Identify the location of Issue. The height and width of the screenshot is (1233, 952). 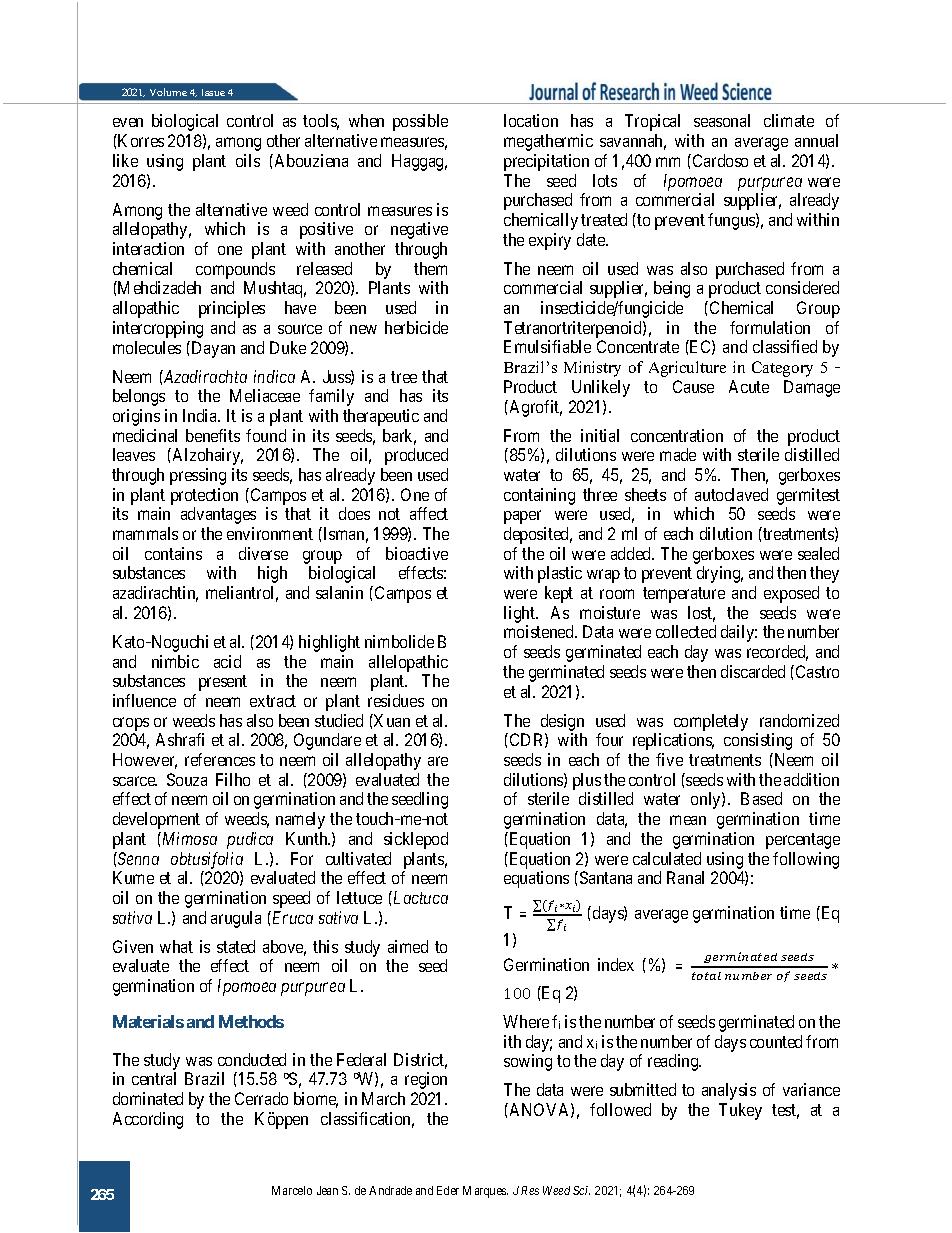
(213, 92).
